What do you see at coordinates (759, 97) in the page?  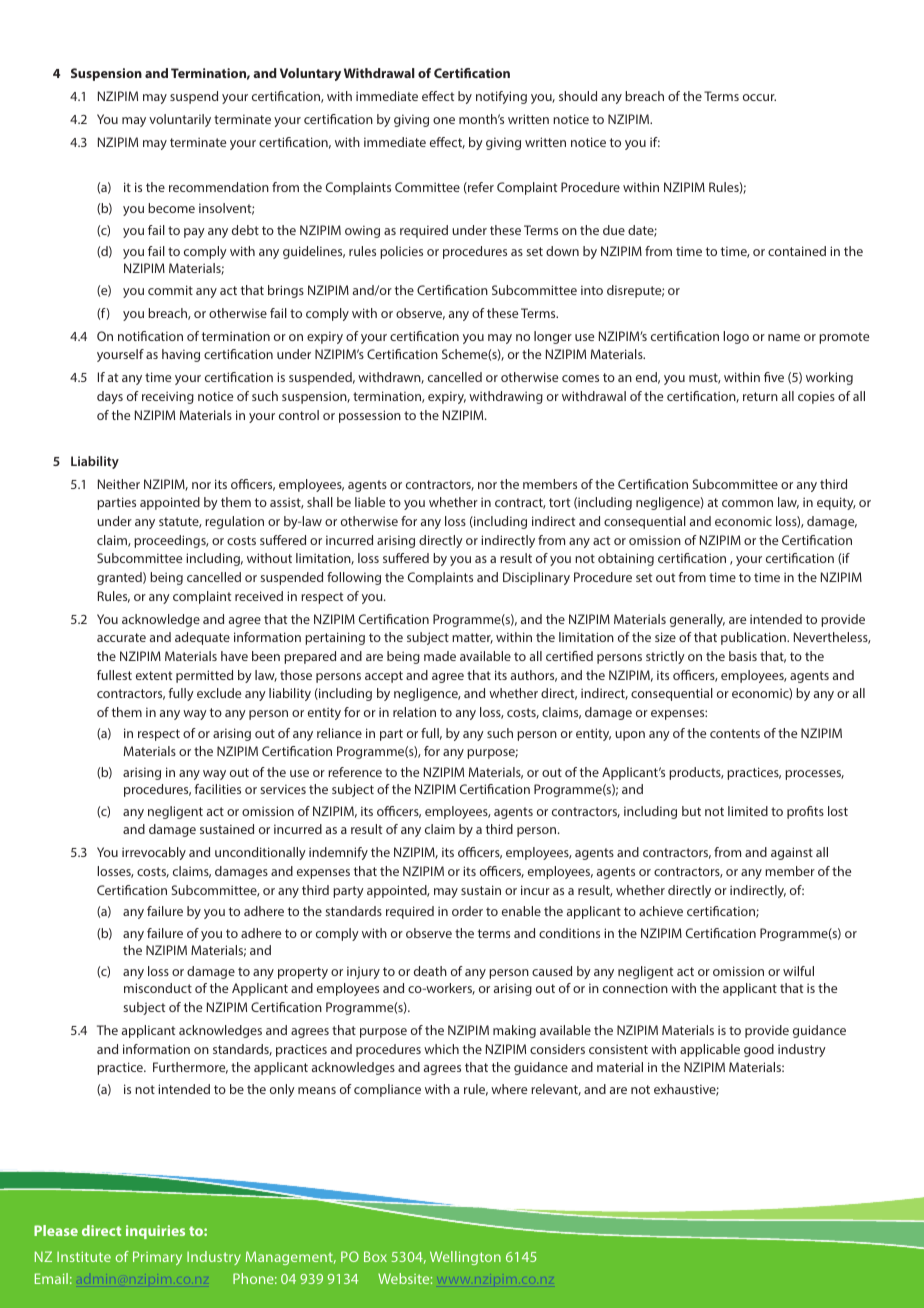 I see `occur` at bounding box center [759, 97].
